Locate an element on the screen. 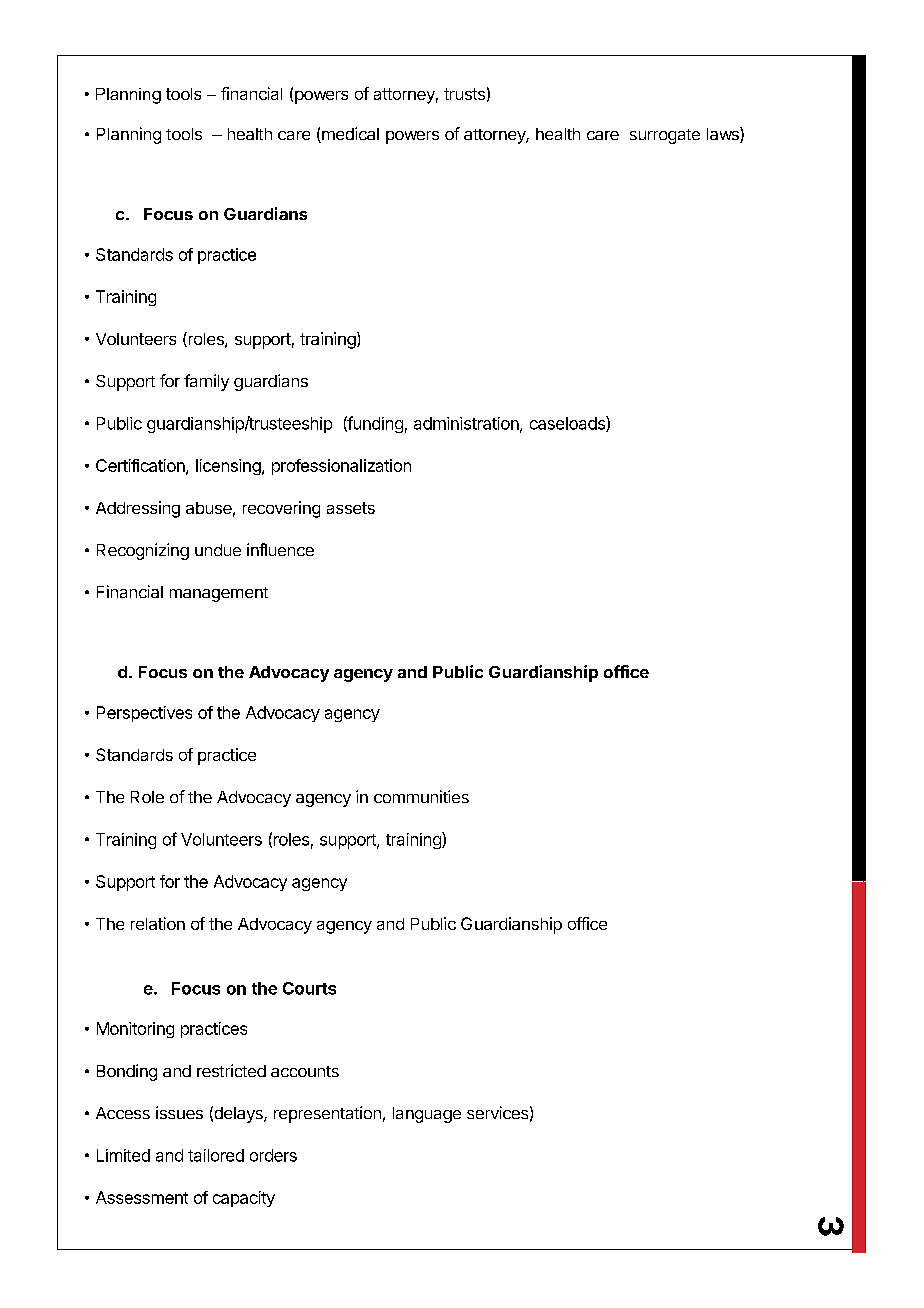 This screenshot has width=924, height=1308. medical is located at coordinates (349, 135).
